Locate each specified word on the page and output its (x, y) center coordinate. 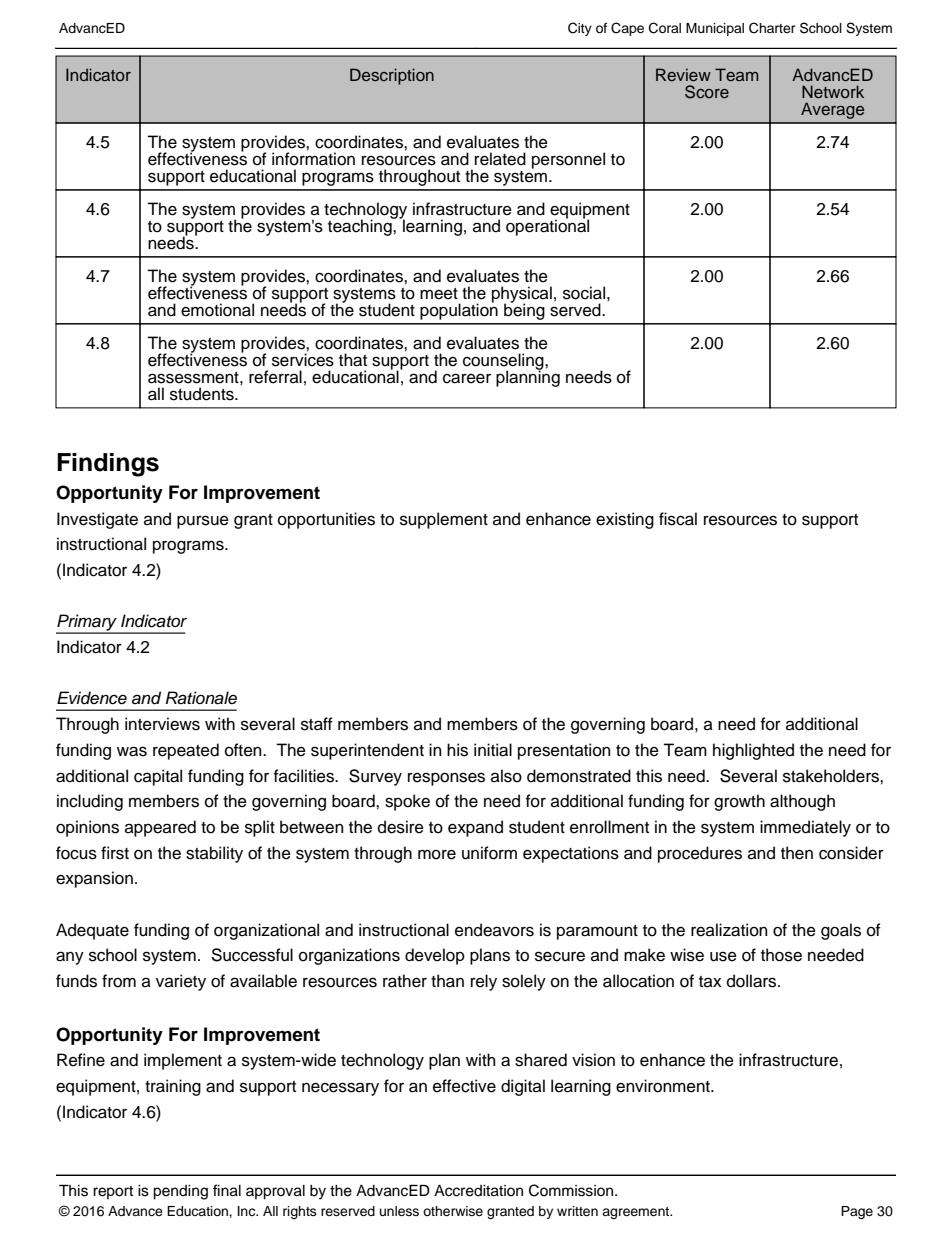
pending (180, 1192)
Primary (87, 624)
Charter (772, 28)
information (313, 158)
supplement (444, 520)
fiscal (678, 519)
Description (392, 76)
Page (857, 1213)
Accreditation (478, 1191)
